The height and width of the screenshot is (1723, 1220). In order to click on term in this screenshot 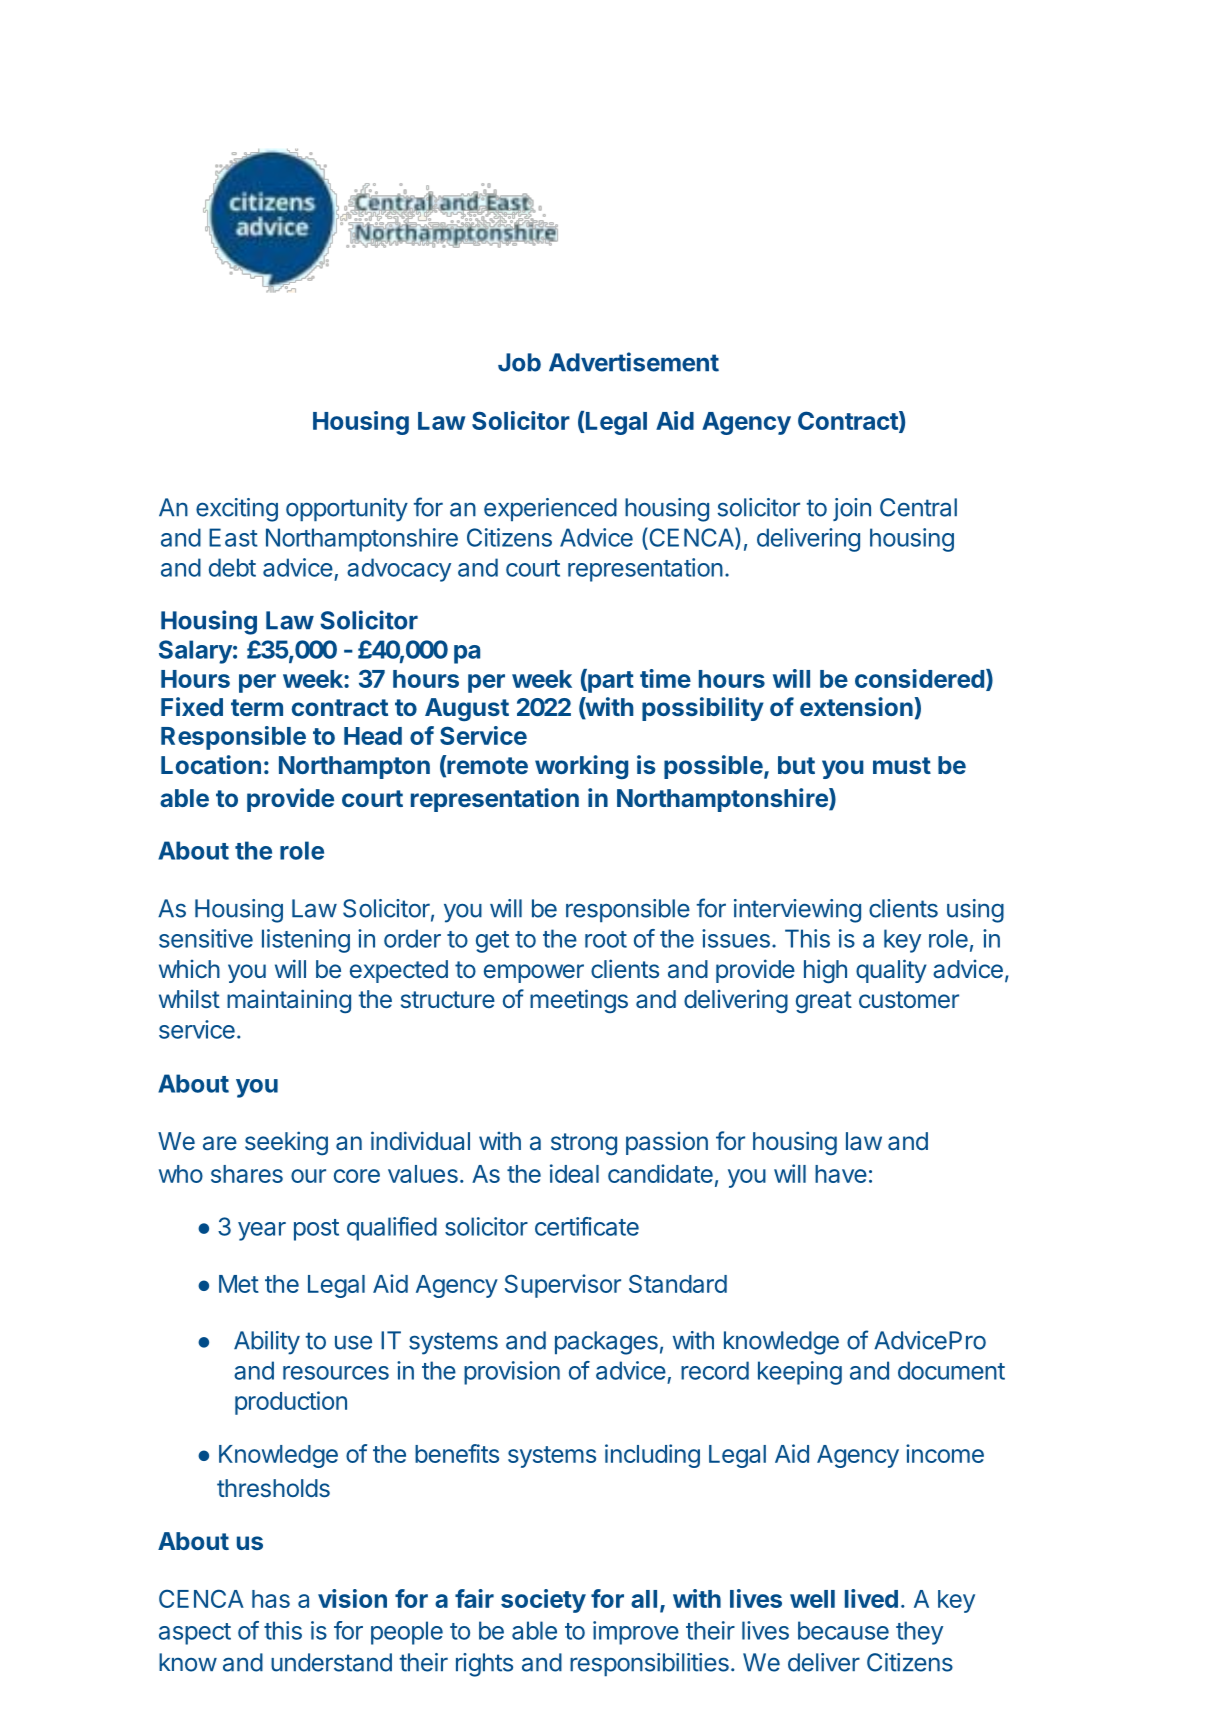, I will do `click(257, 707)`.
